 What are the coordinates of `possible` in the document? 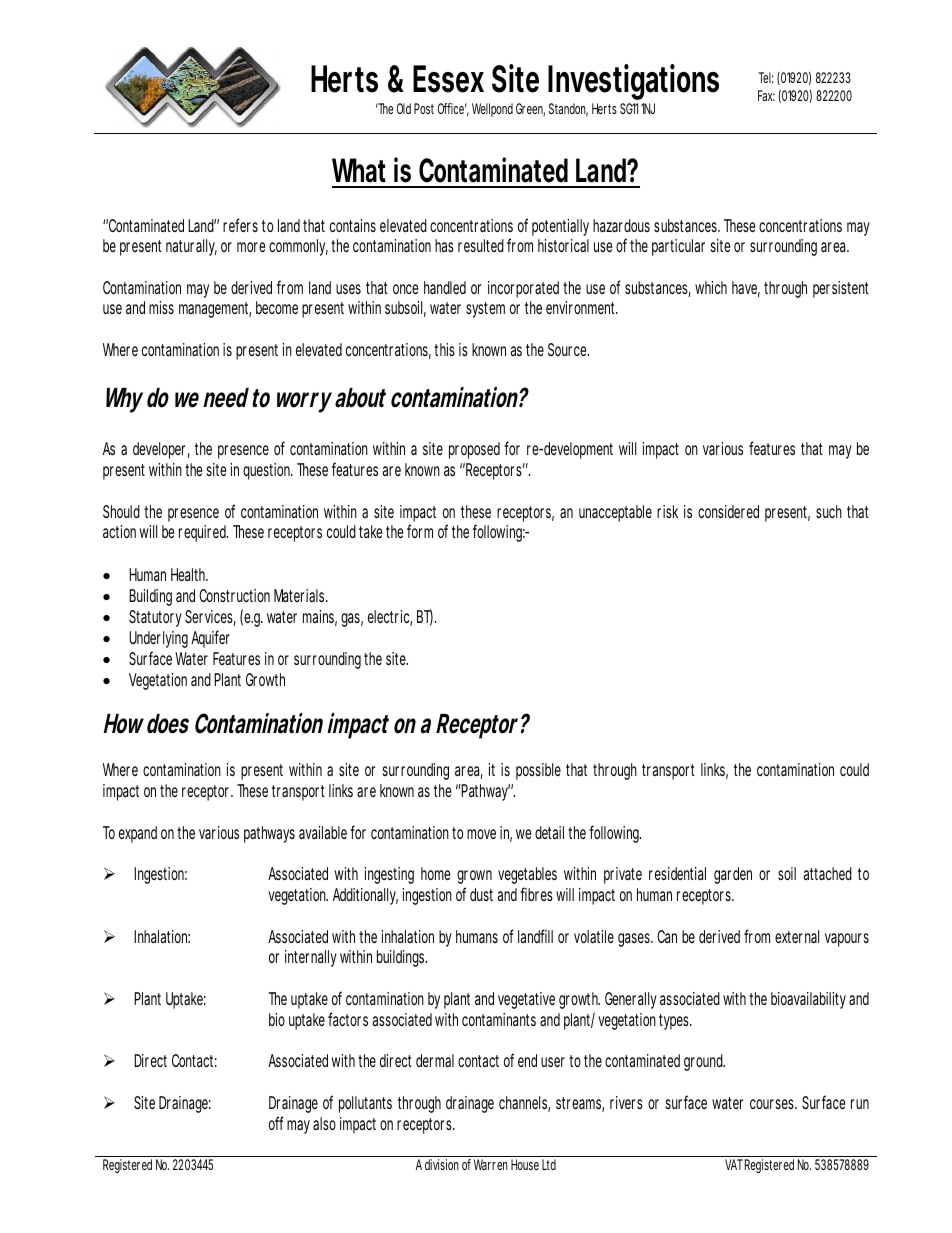 It's located at (538, 771).
